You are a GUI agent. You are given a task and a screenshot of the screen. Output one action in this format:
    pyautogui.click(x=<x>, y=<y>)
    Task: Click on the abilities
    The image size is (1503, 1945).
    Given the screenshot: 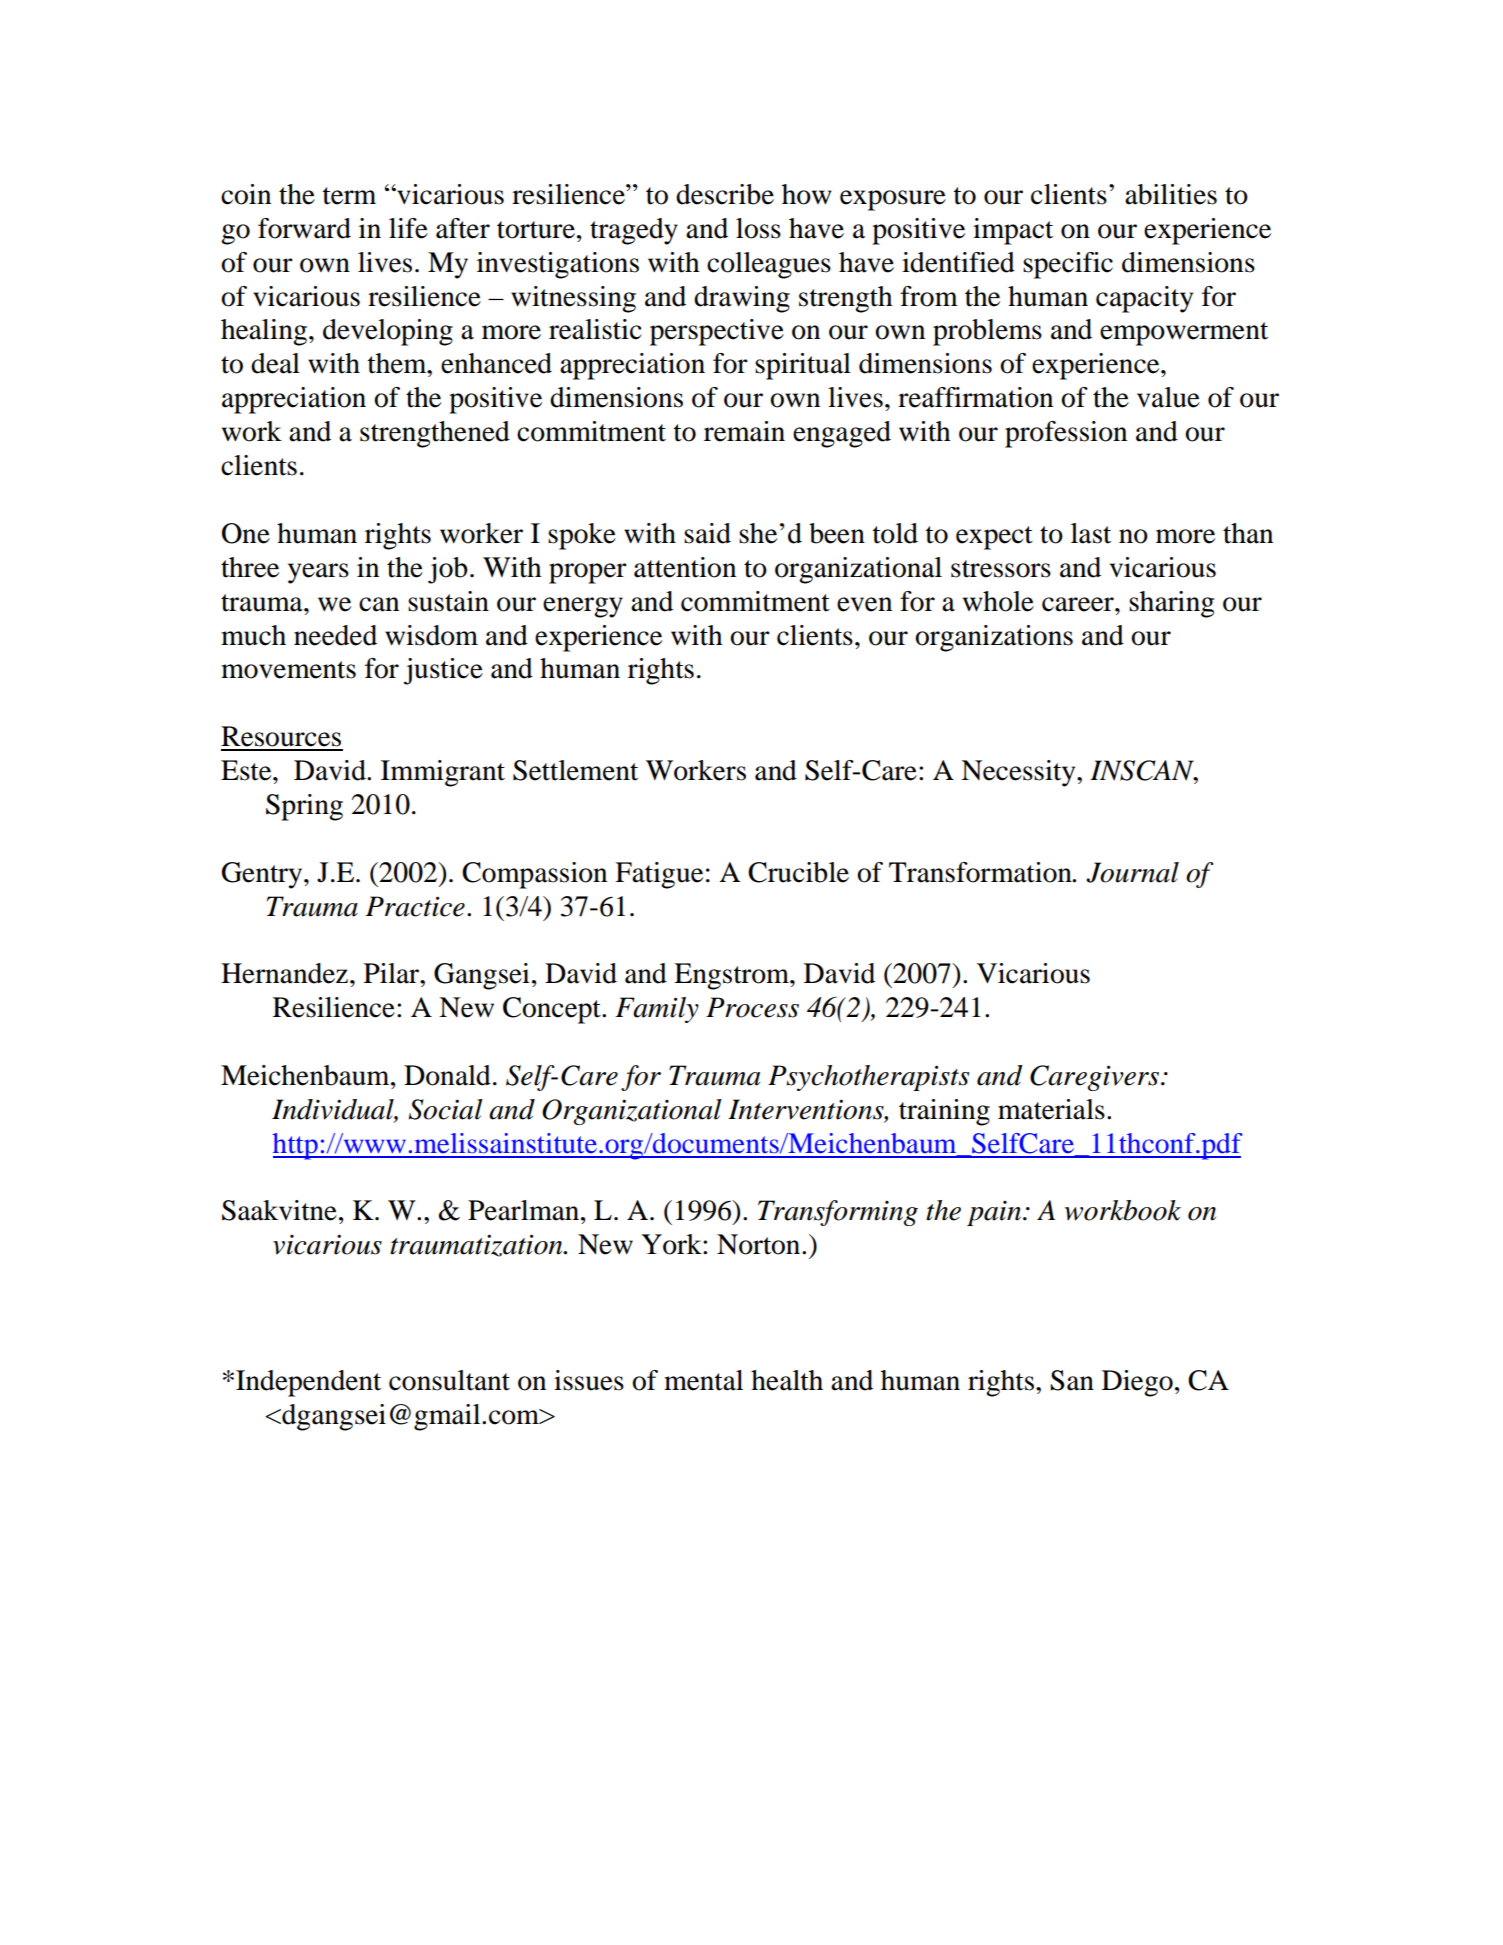 What is the action you would take?
    pyautogui.click(x=1171, y=194)
